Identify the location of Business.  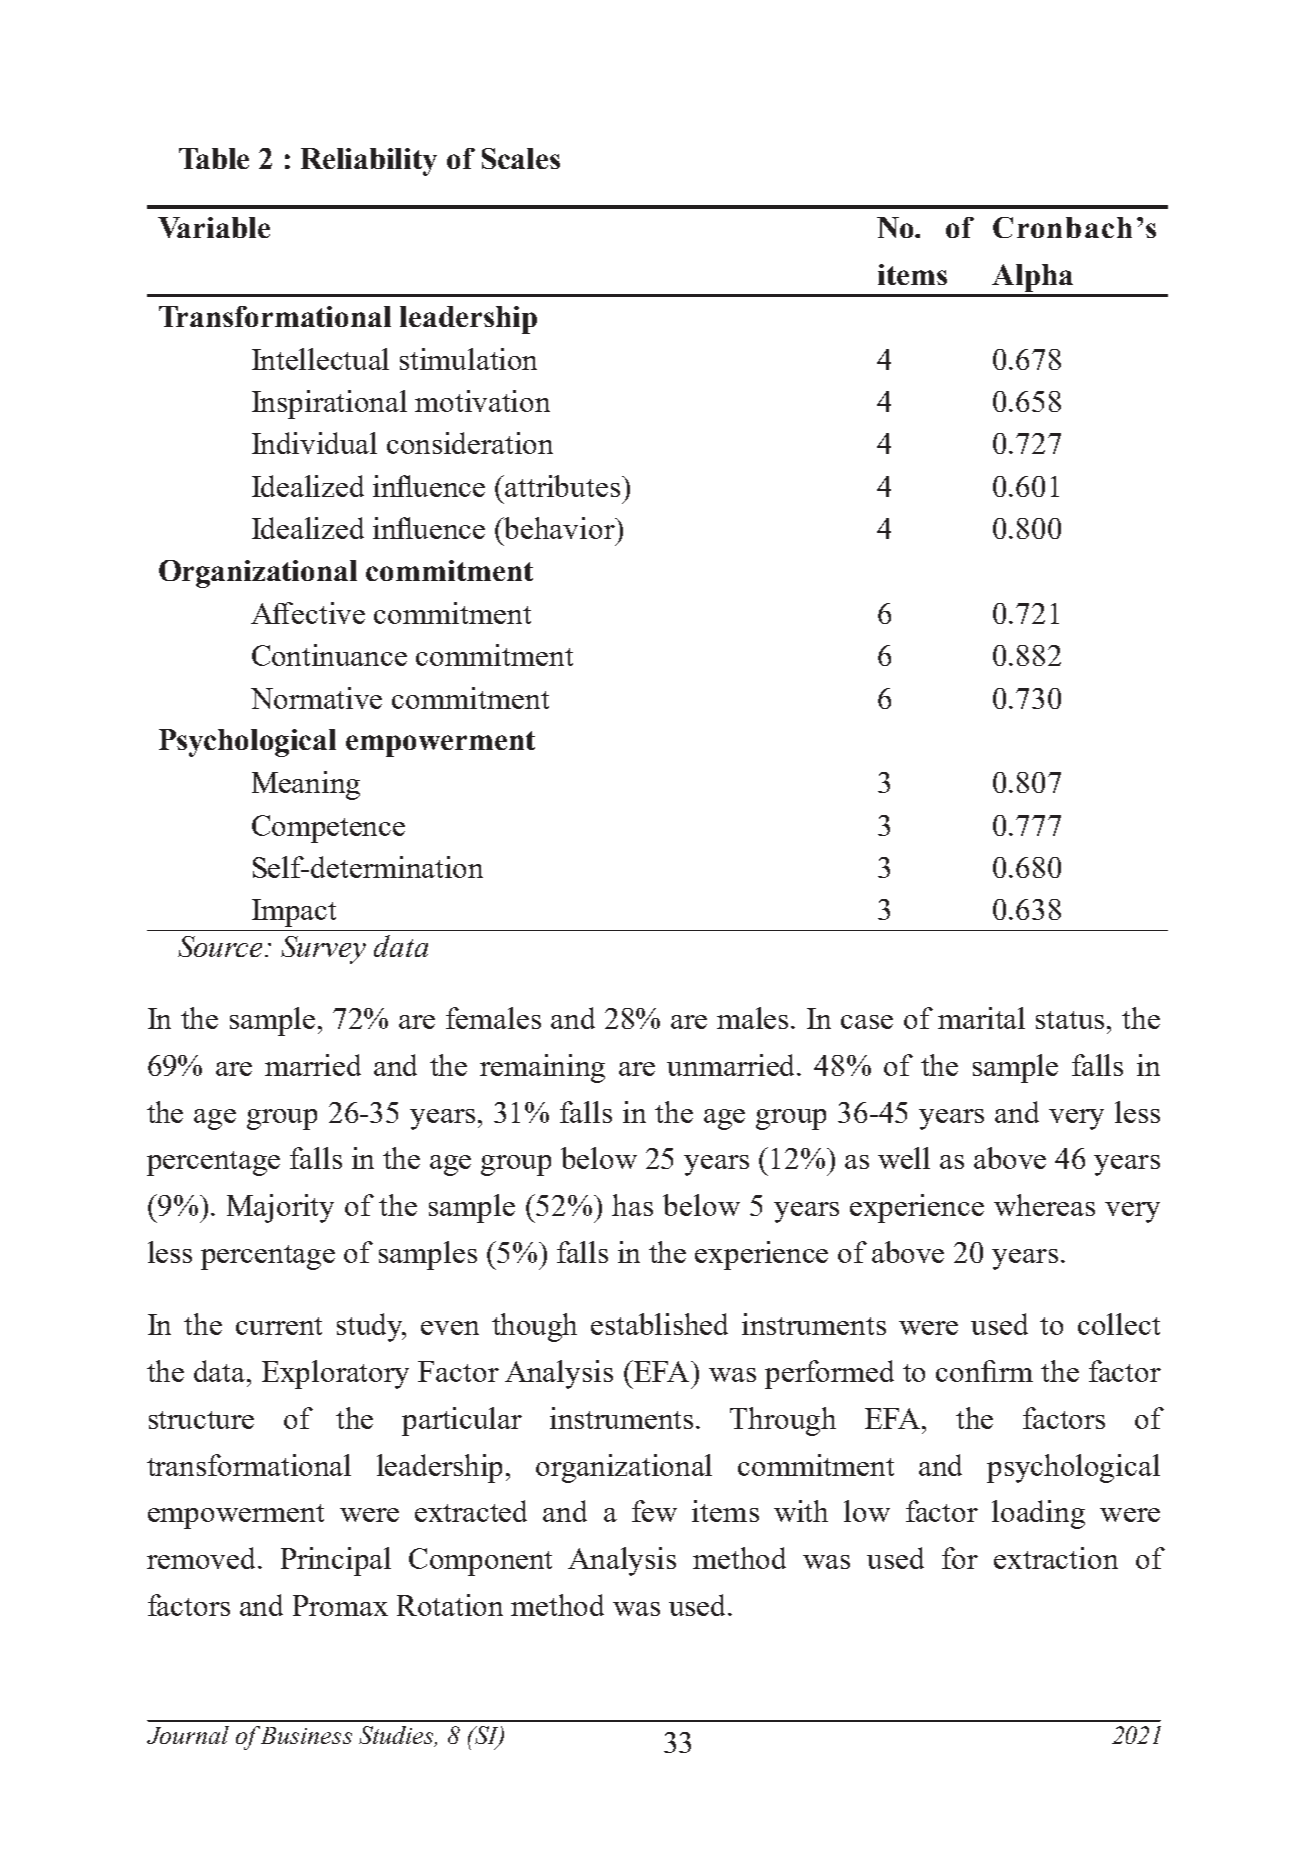
(306, 1735).
